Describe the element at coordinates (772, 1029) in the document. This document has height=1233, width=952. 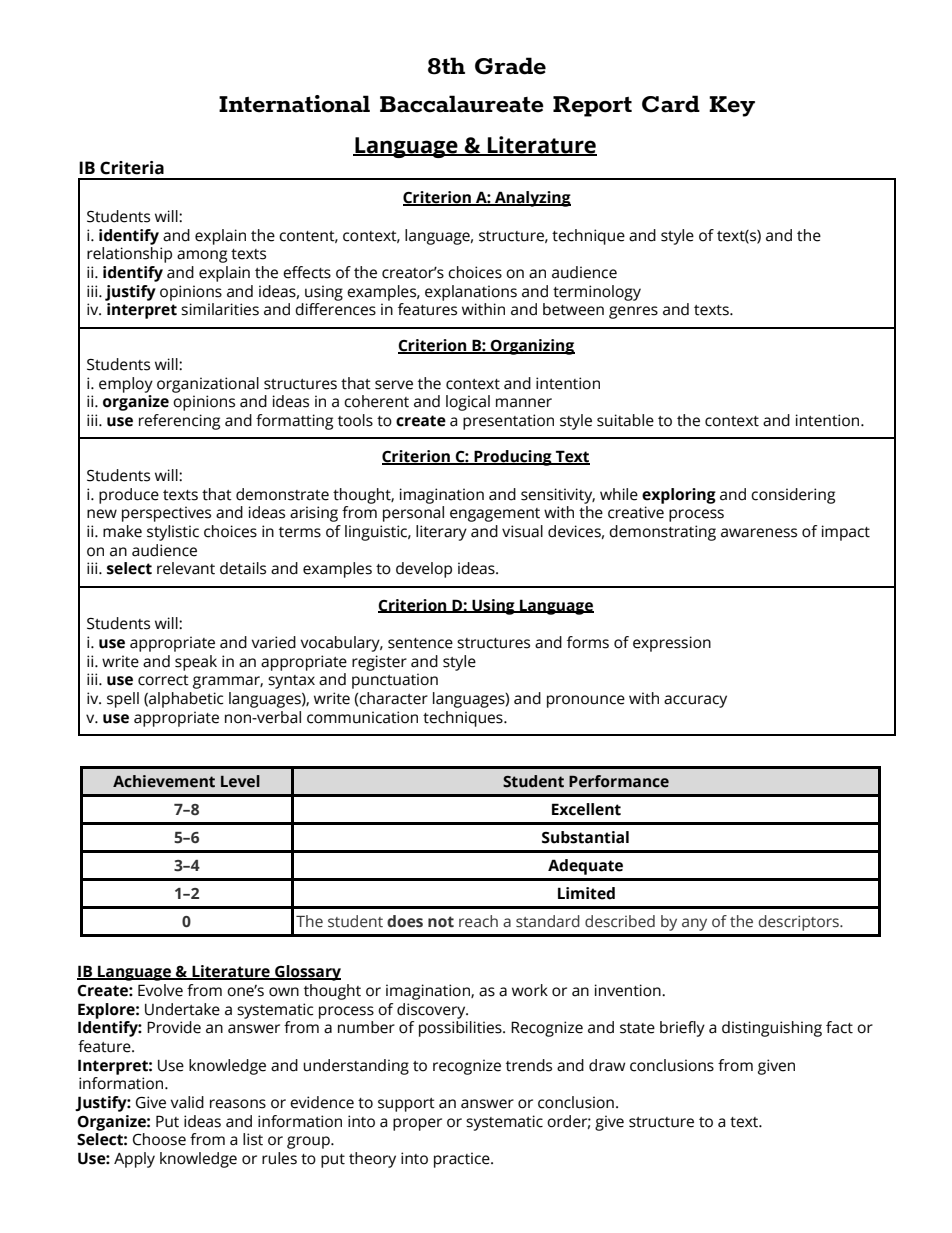
I see `distinguishing` at that location.
